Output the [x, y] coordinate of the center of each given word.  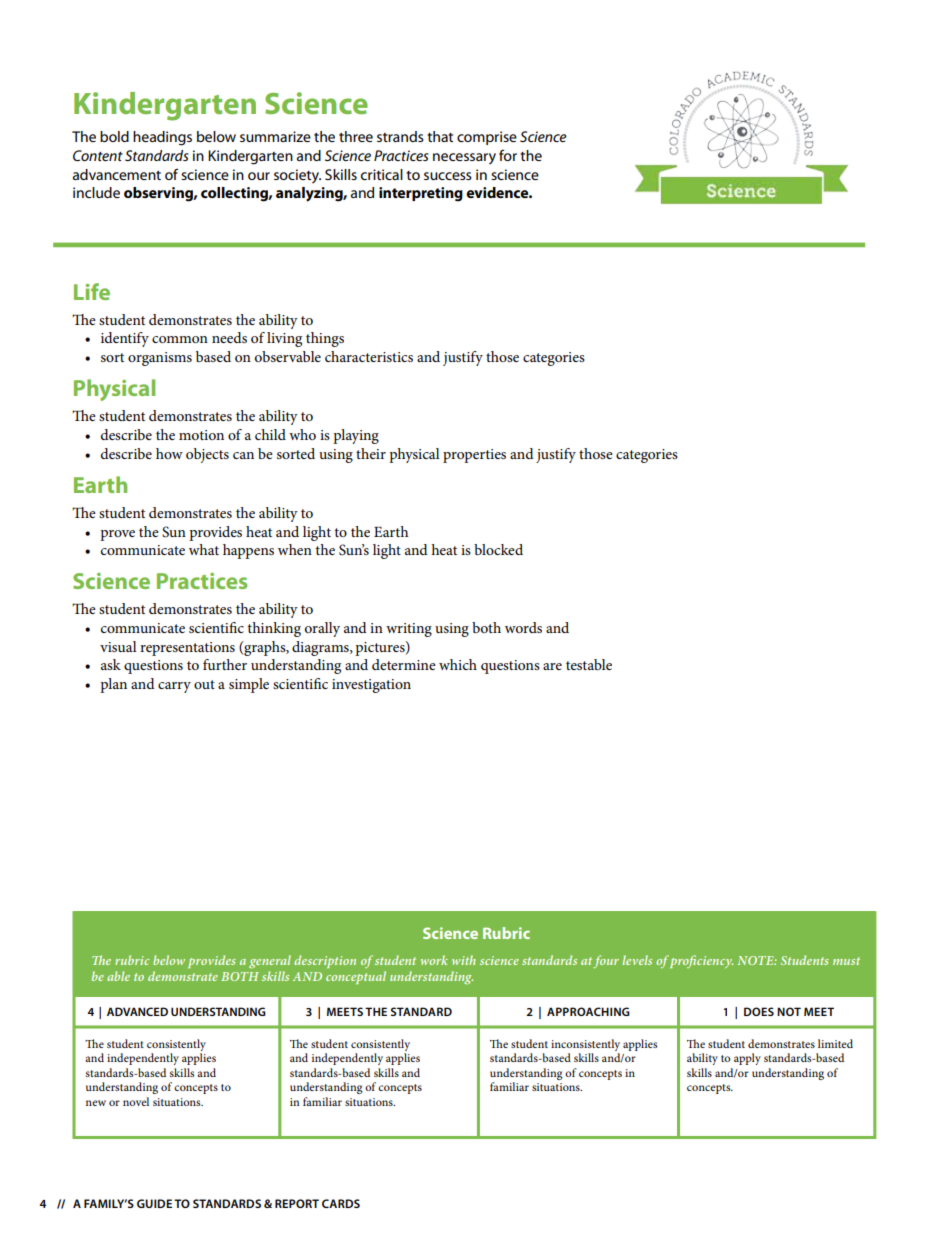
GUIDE [154, 1203]
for [508, 155]
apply [747, 1059]
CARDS [341, 1203]
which [458, 664]
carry [174, 687]
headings [162, 138]
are [552, 666]
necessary [464, 159]
